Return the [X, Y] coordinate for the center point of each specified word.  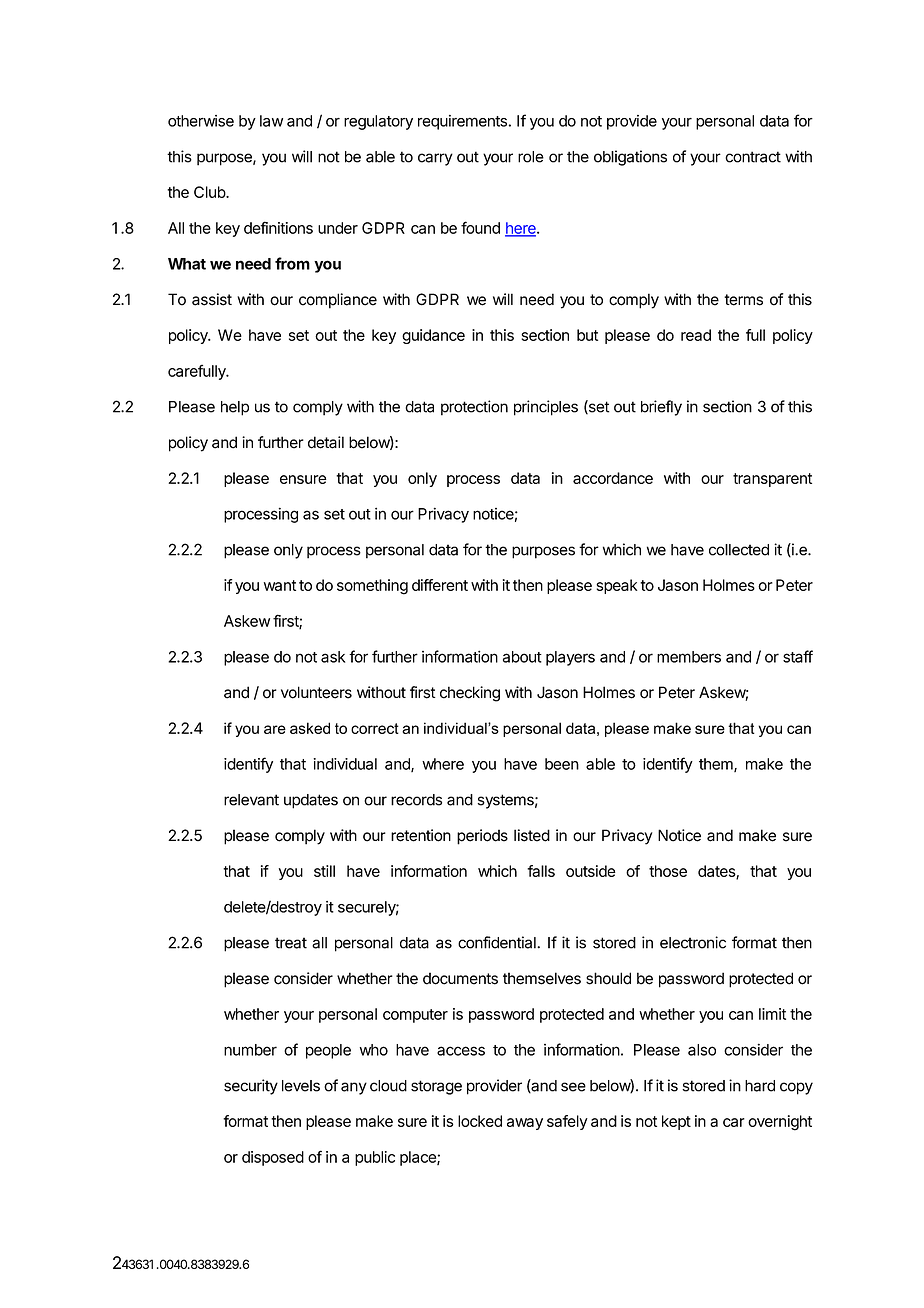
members [689, 657]
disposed [273, 1158]
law [271, 121]
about [522, 657]
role [531, 157]
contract [753, 157]
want [280, 585]
